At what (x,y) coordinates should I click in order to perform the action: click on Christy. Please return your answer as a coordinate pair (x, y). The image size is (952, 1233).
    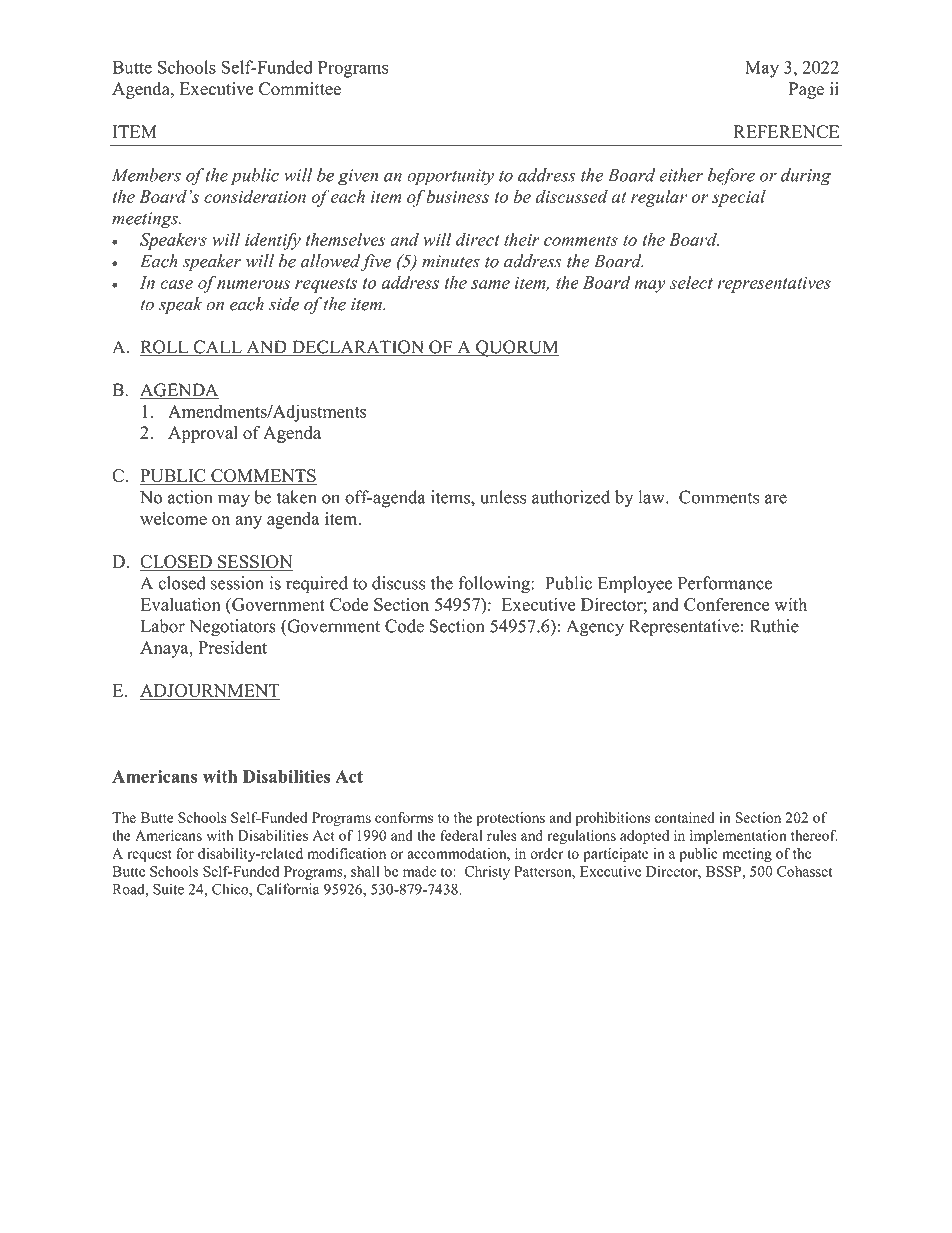
    Looking at the image, I should click on (487, 873).
